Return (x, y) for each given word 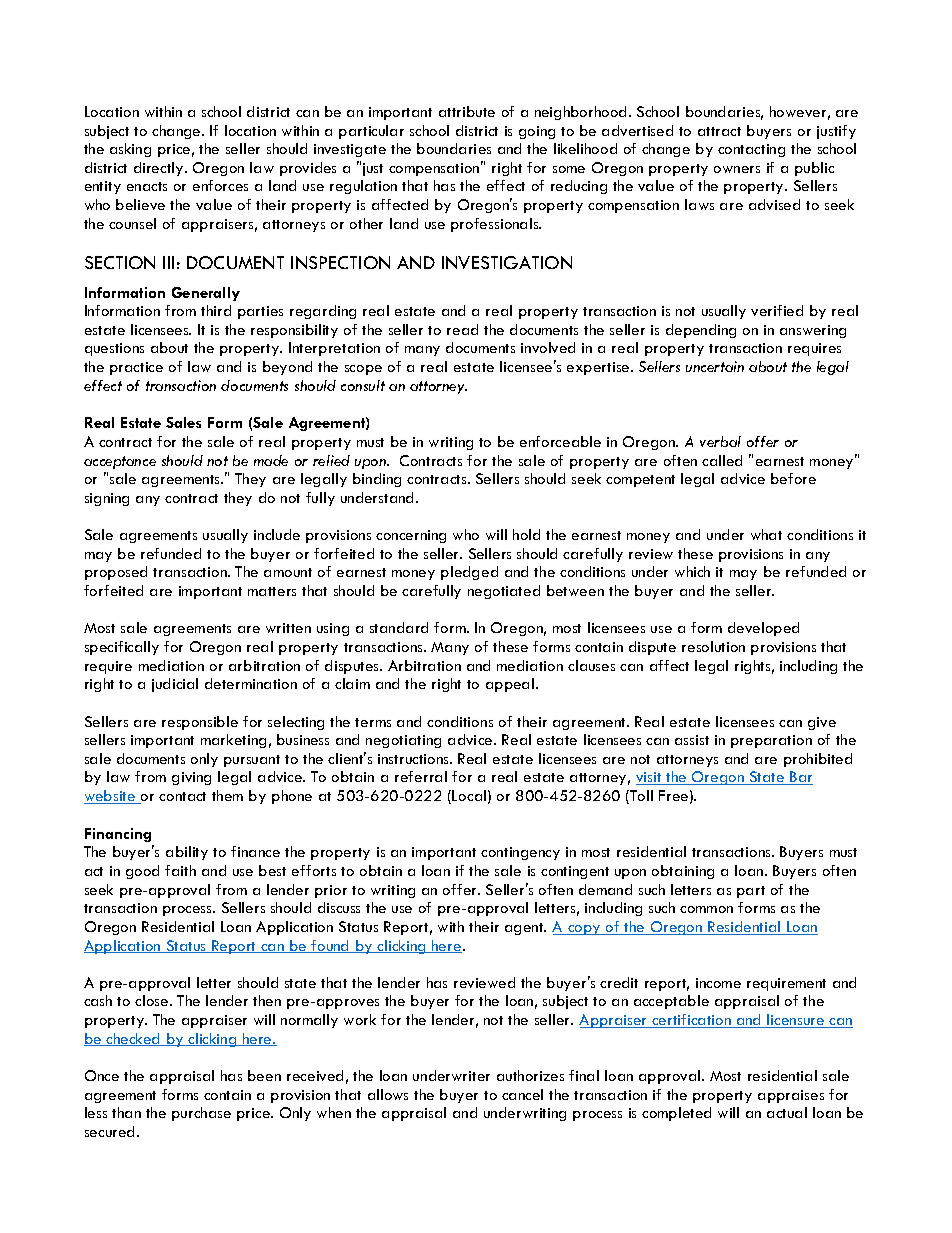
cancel (522, 1094)
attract (719, 131)
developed (763, 629)
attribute (467, 111)
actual (787, 1112)
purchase (201, 1114)
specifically (122, 648)
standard (399, 627)
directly (160, 169)
